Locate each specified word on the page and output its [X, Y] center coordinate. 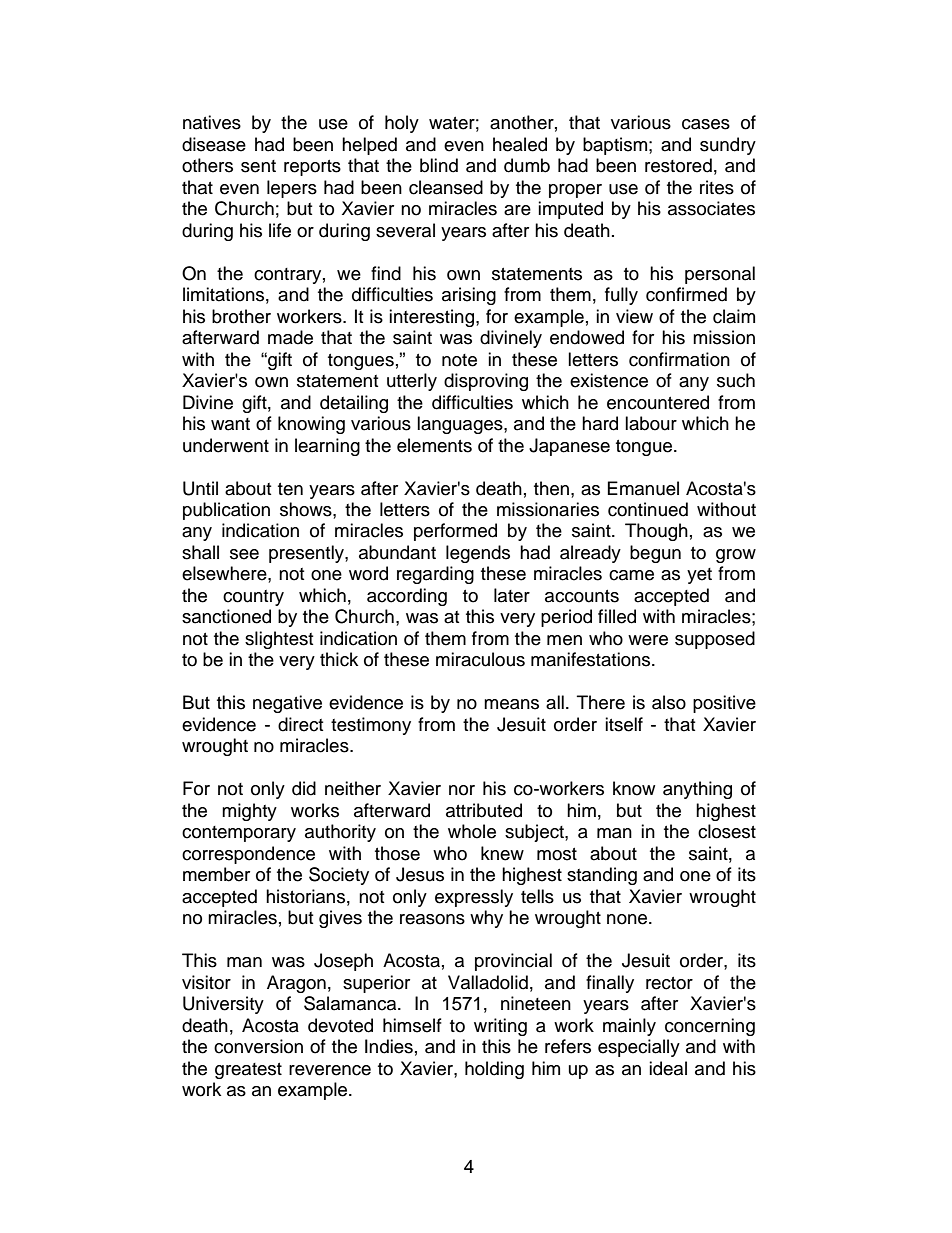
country [253, 598]
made [290, 337]
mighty [249, 812]
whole [472, 831]
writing [500, 1027]
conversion [258, 1046]
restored [678, 165]
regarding [435, 575]
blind [439, 165]
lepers [292, 189]
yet [699, 576]
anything [697, 790]
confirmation [679, 359]
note [459, 360]
